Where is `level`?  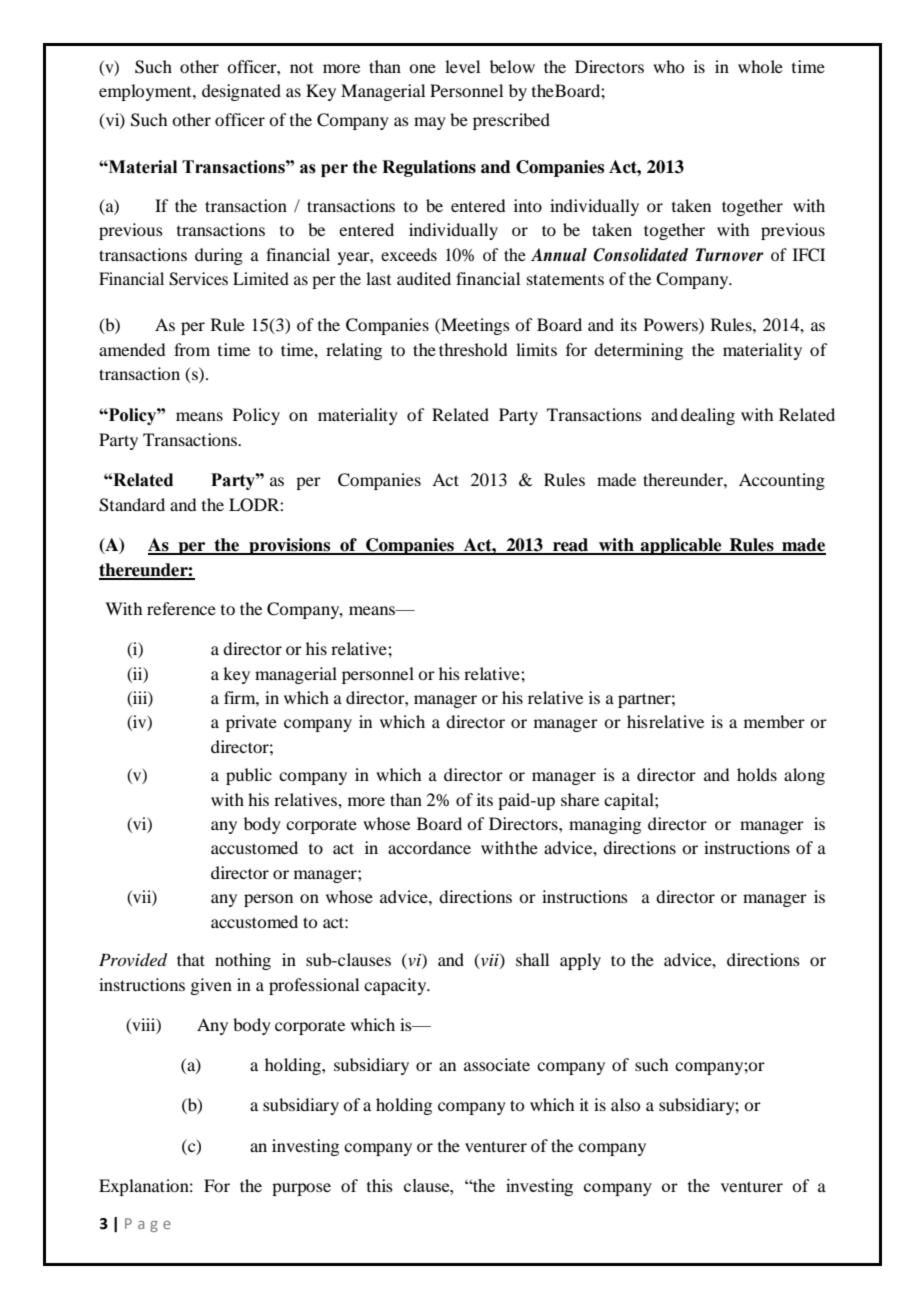
level is located at coordinates (462, 66).
